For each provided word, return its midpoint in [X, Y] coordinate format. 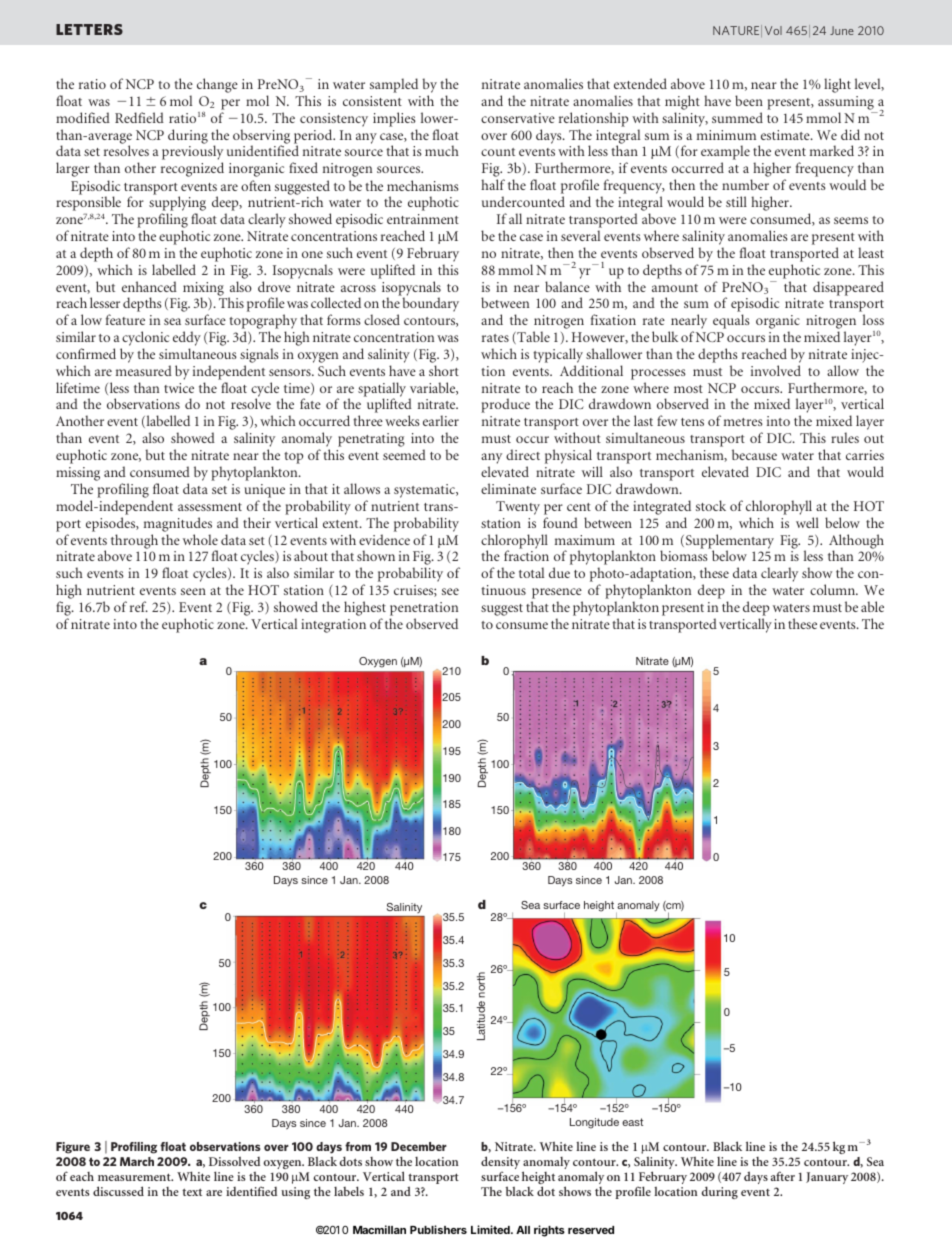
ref [139, 606]
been [749, 100]
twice [179, 388]
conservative [518, 118]
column [834, 589]
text [192, 1192]
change [217, 85]
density [500, 1164]
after [783, 1176]
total [531, 572]
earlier [441, 420]
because [754, 454]
